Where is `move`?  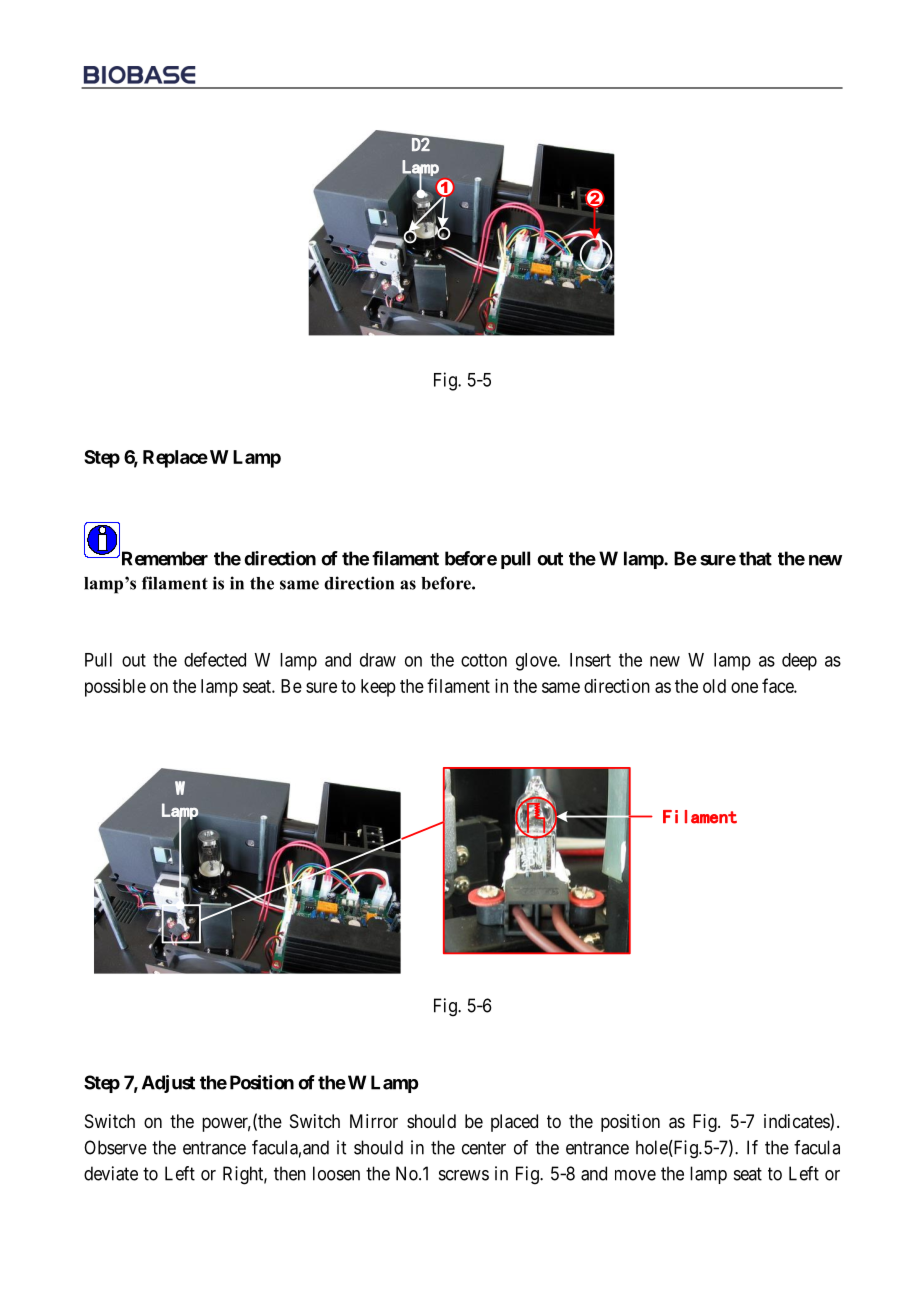 move is located at coordinates (635, 1175).
